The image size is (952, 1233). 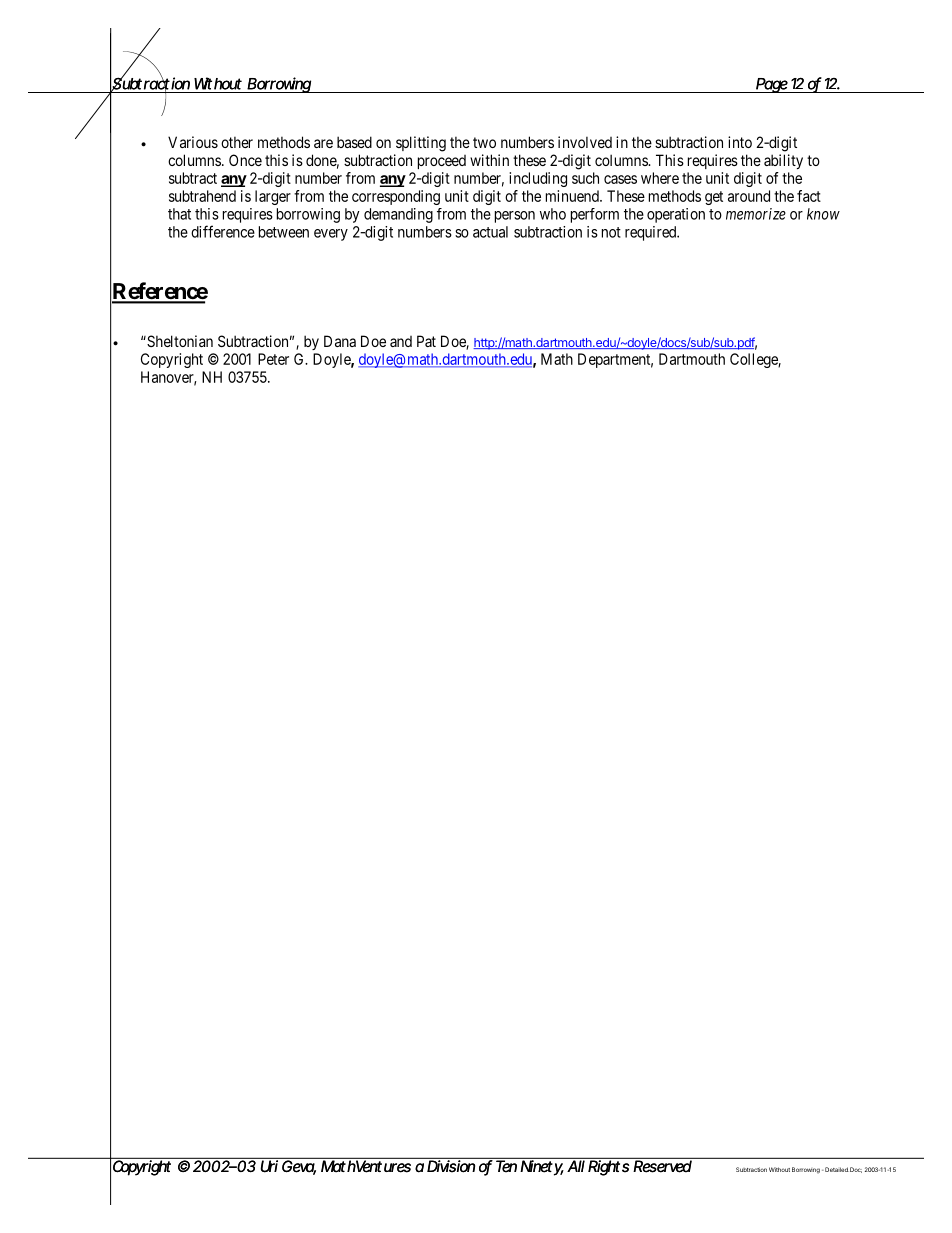 What do you see at coordinates (268, 1165) in the document?
I see `Uri` at bounding box center [268, 1165].
